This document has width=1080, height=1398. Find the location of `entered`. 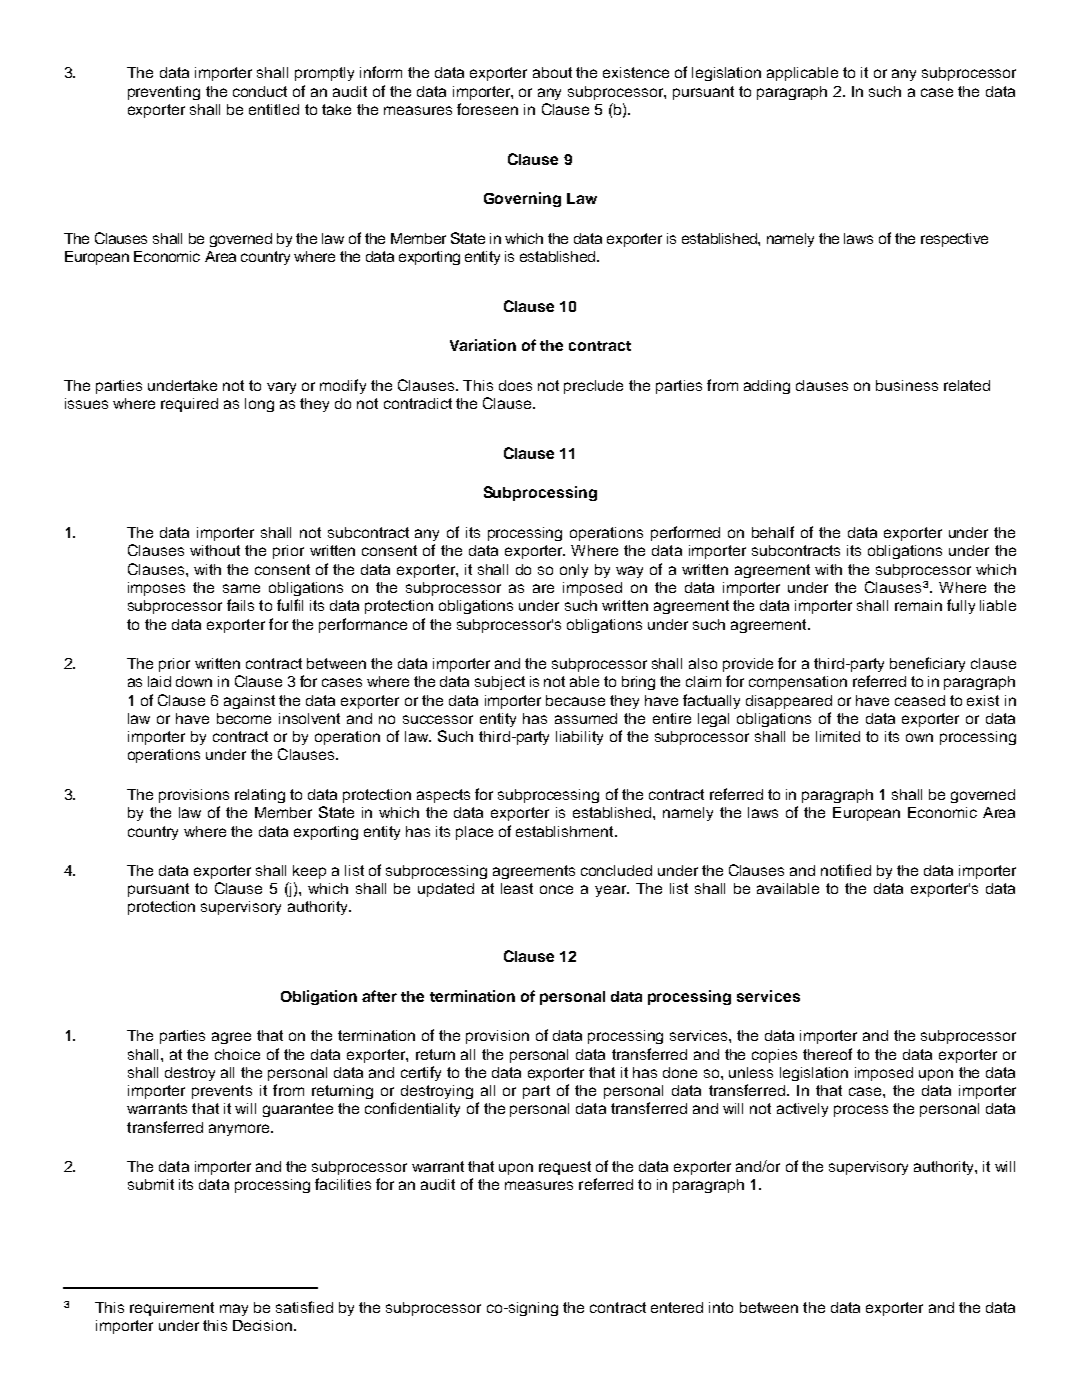

entered is located at coordinates (677, 1307).
